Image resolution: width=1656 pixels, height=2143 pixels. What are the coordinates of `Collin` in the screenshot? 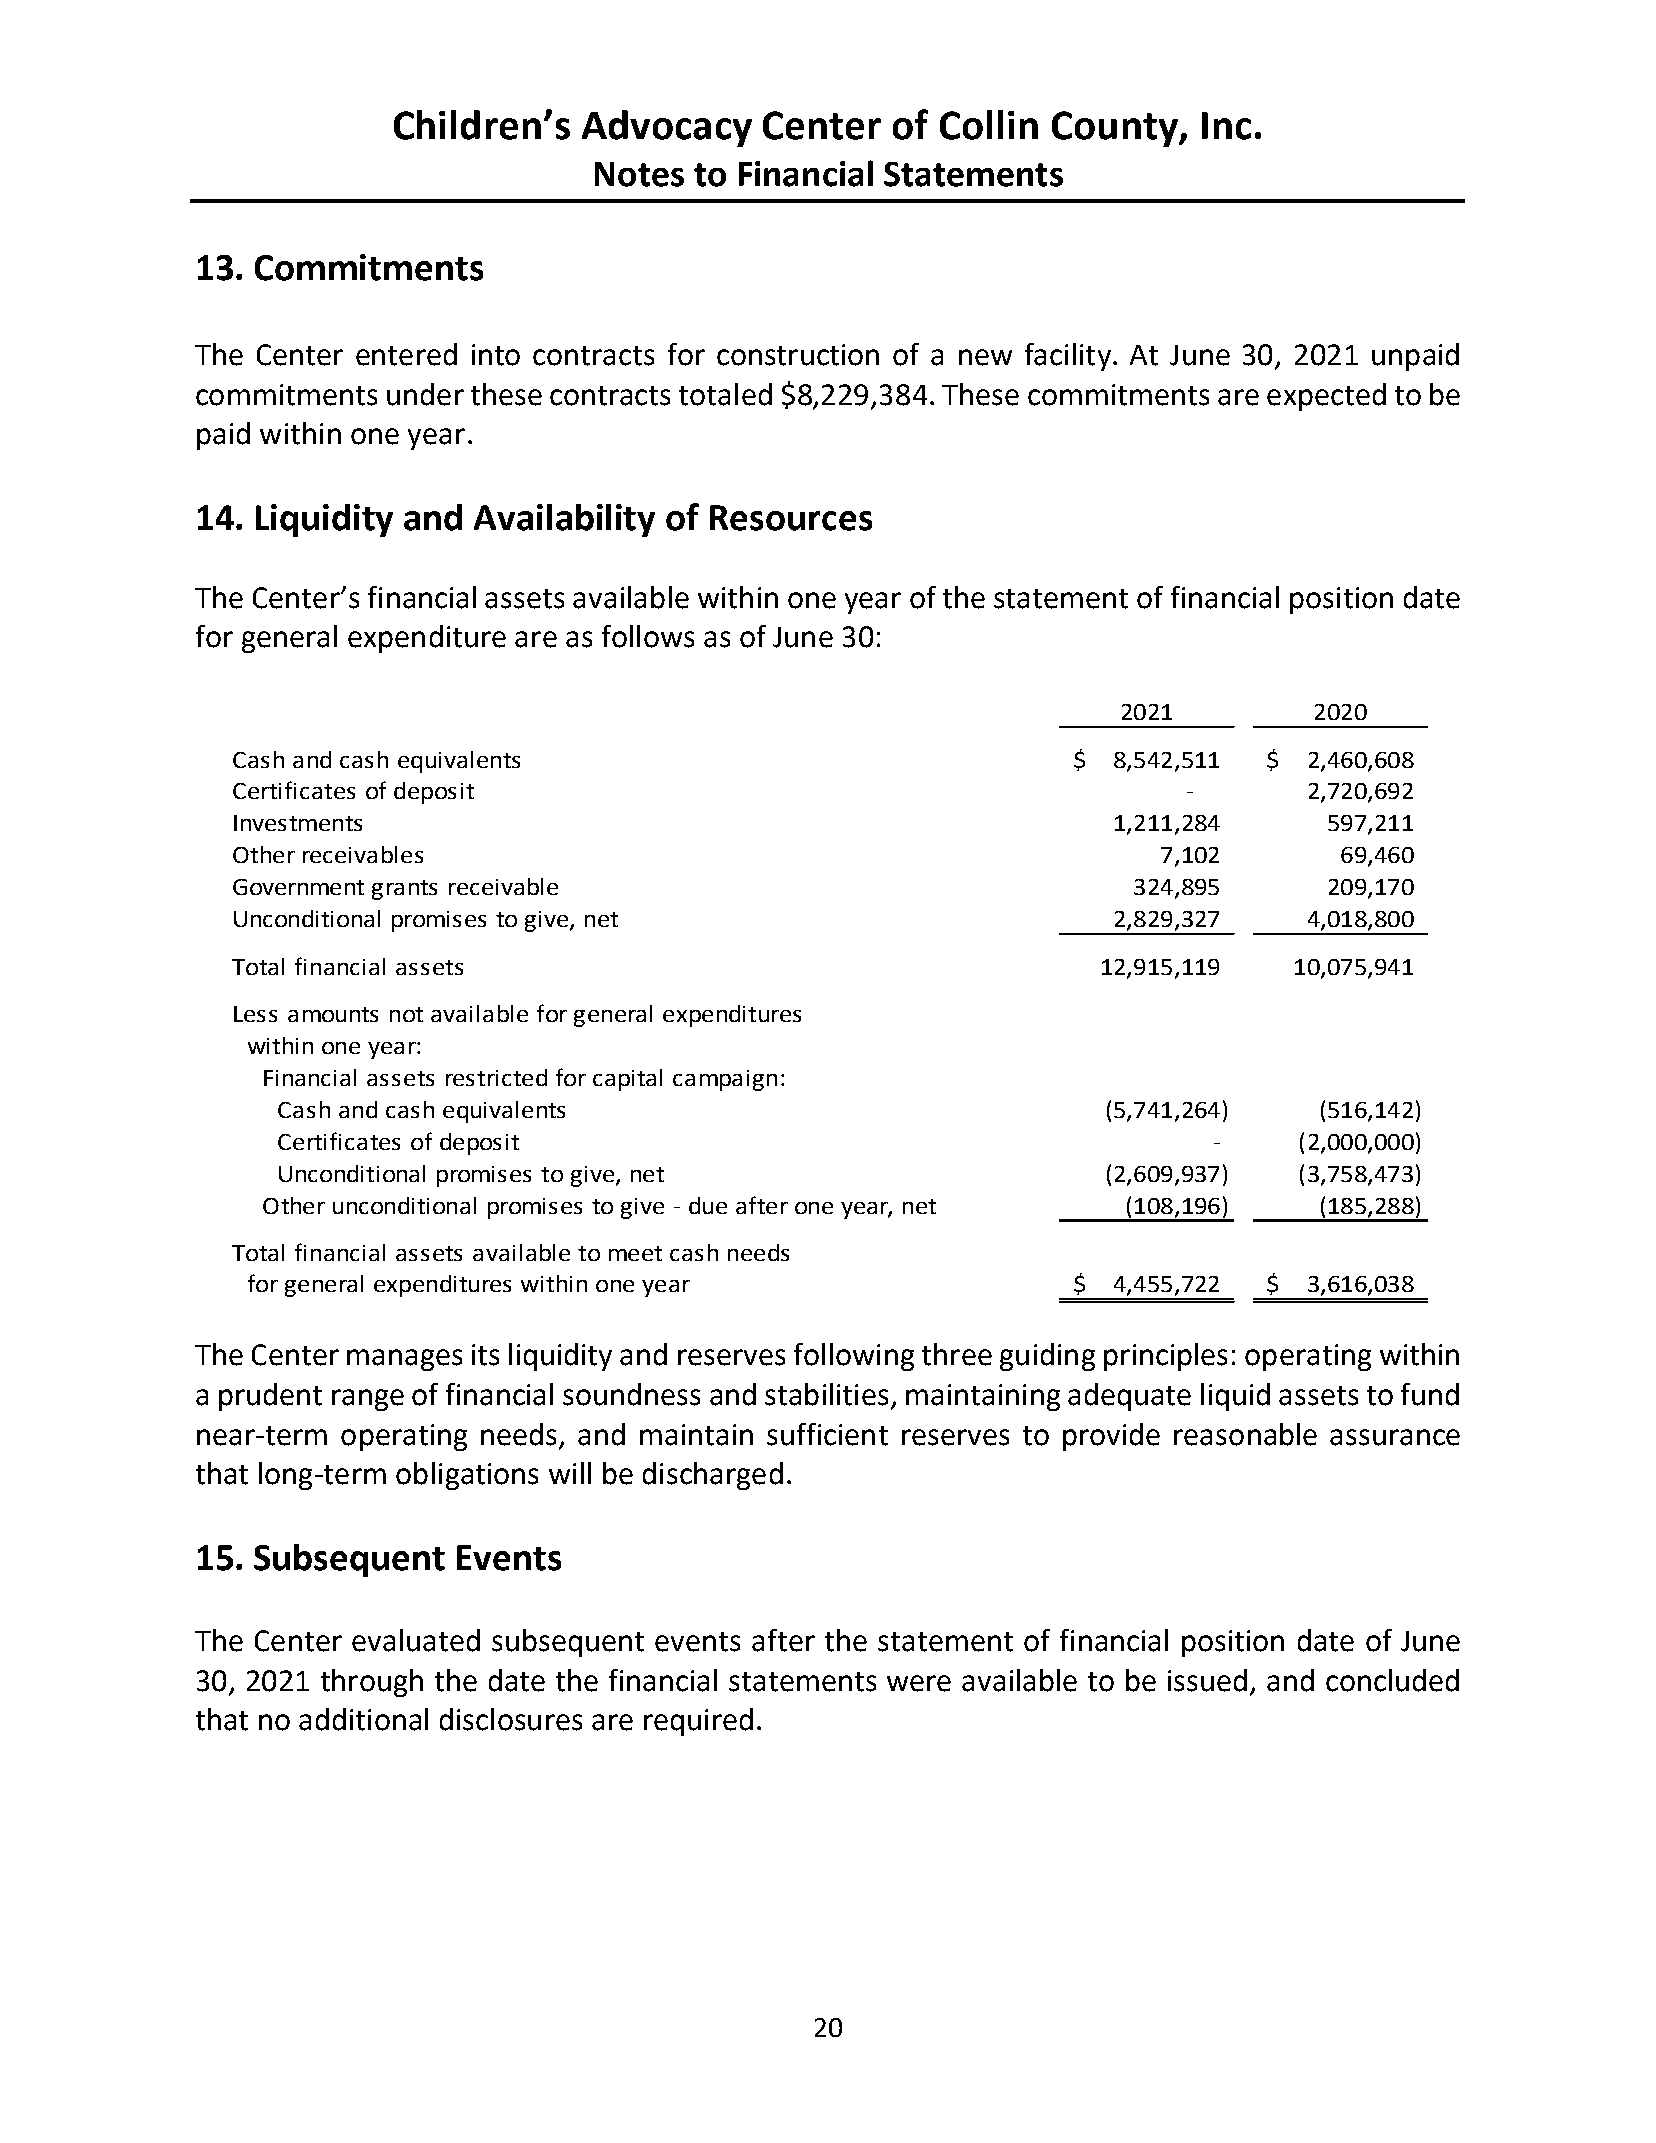 It's located at (989, 125).
